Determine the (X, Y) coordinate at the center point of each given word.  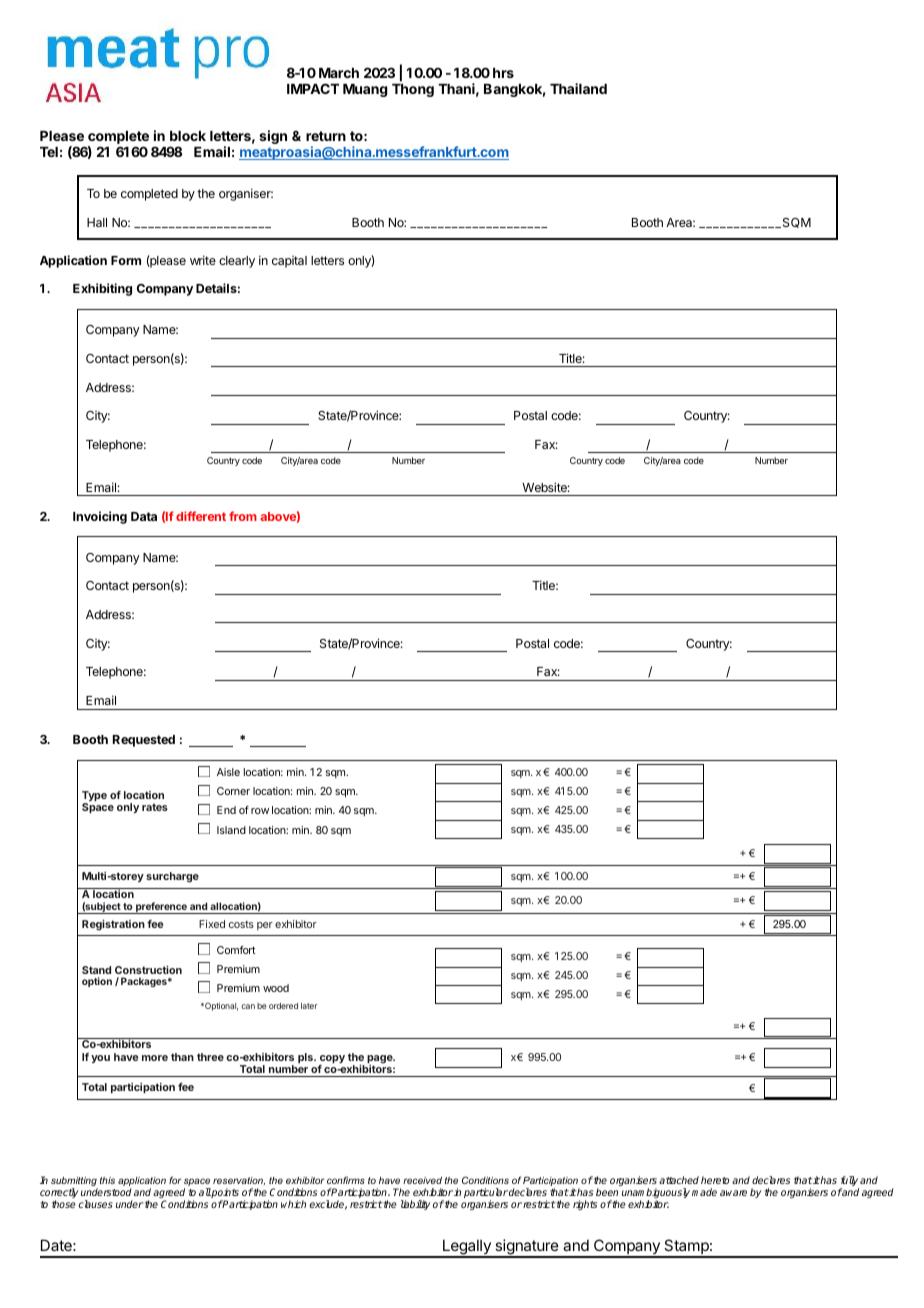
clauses (96, 1204)
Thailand (578, 88)
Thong (413, 90)
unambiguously (656, 1194)
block (188, 136)
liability (415, 1205)
